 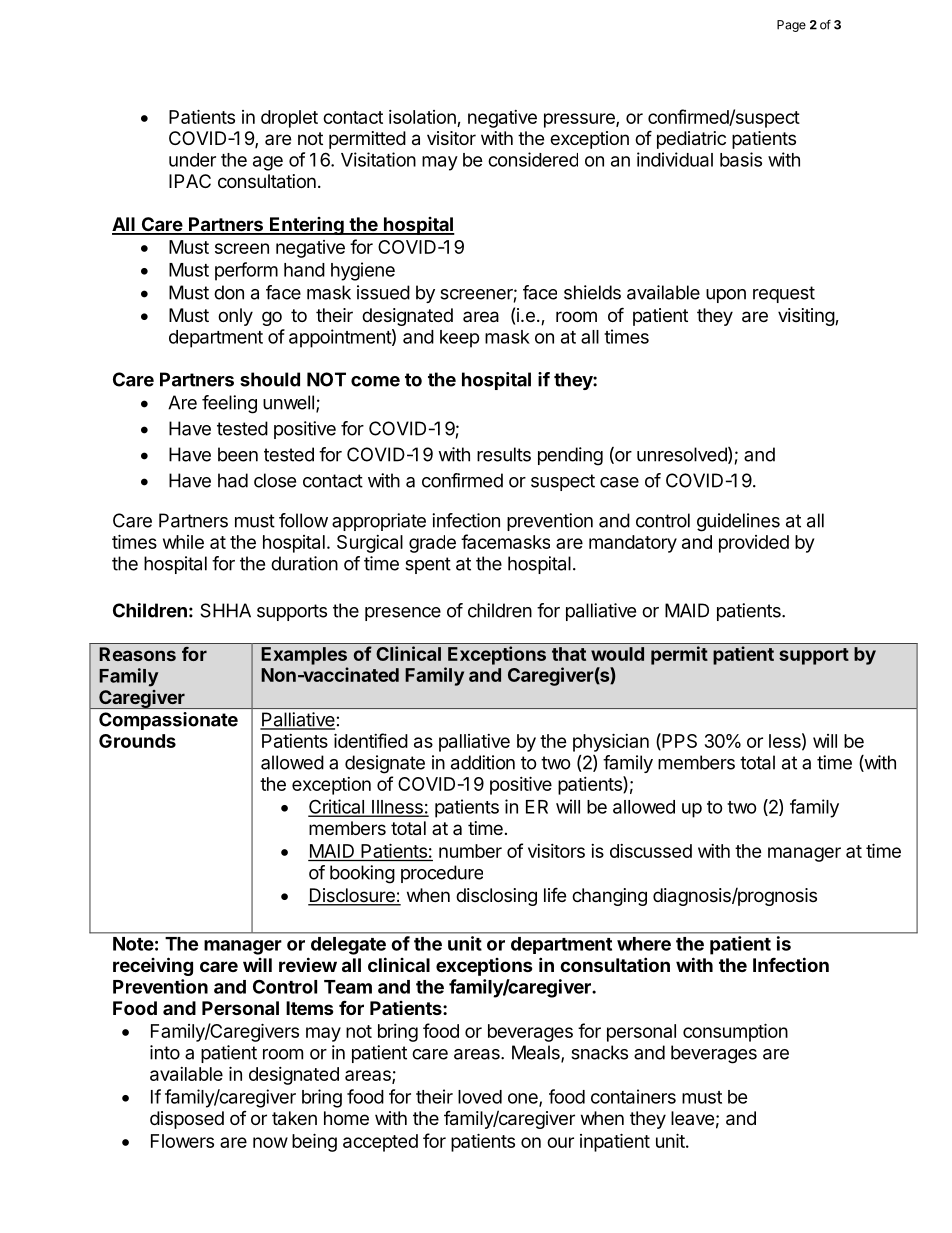 I want to click on upon, so click(x=726, y=296).
